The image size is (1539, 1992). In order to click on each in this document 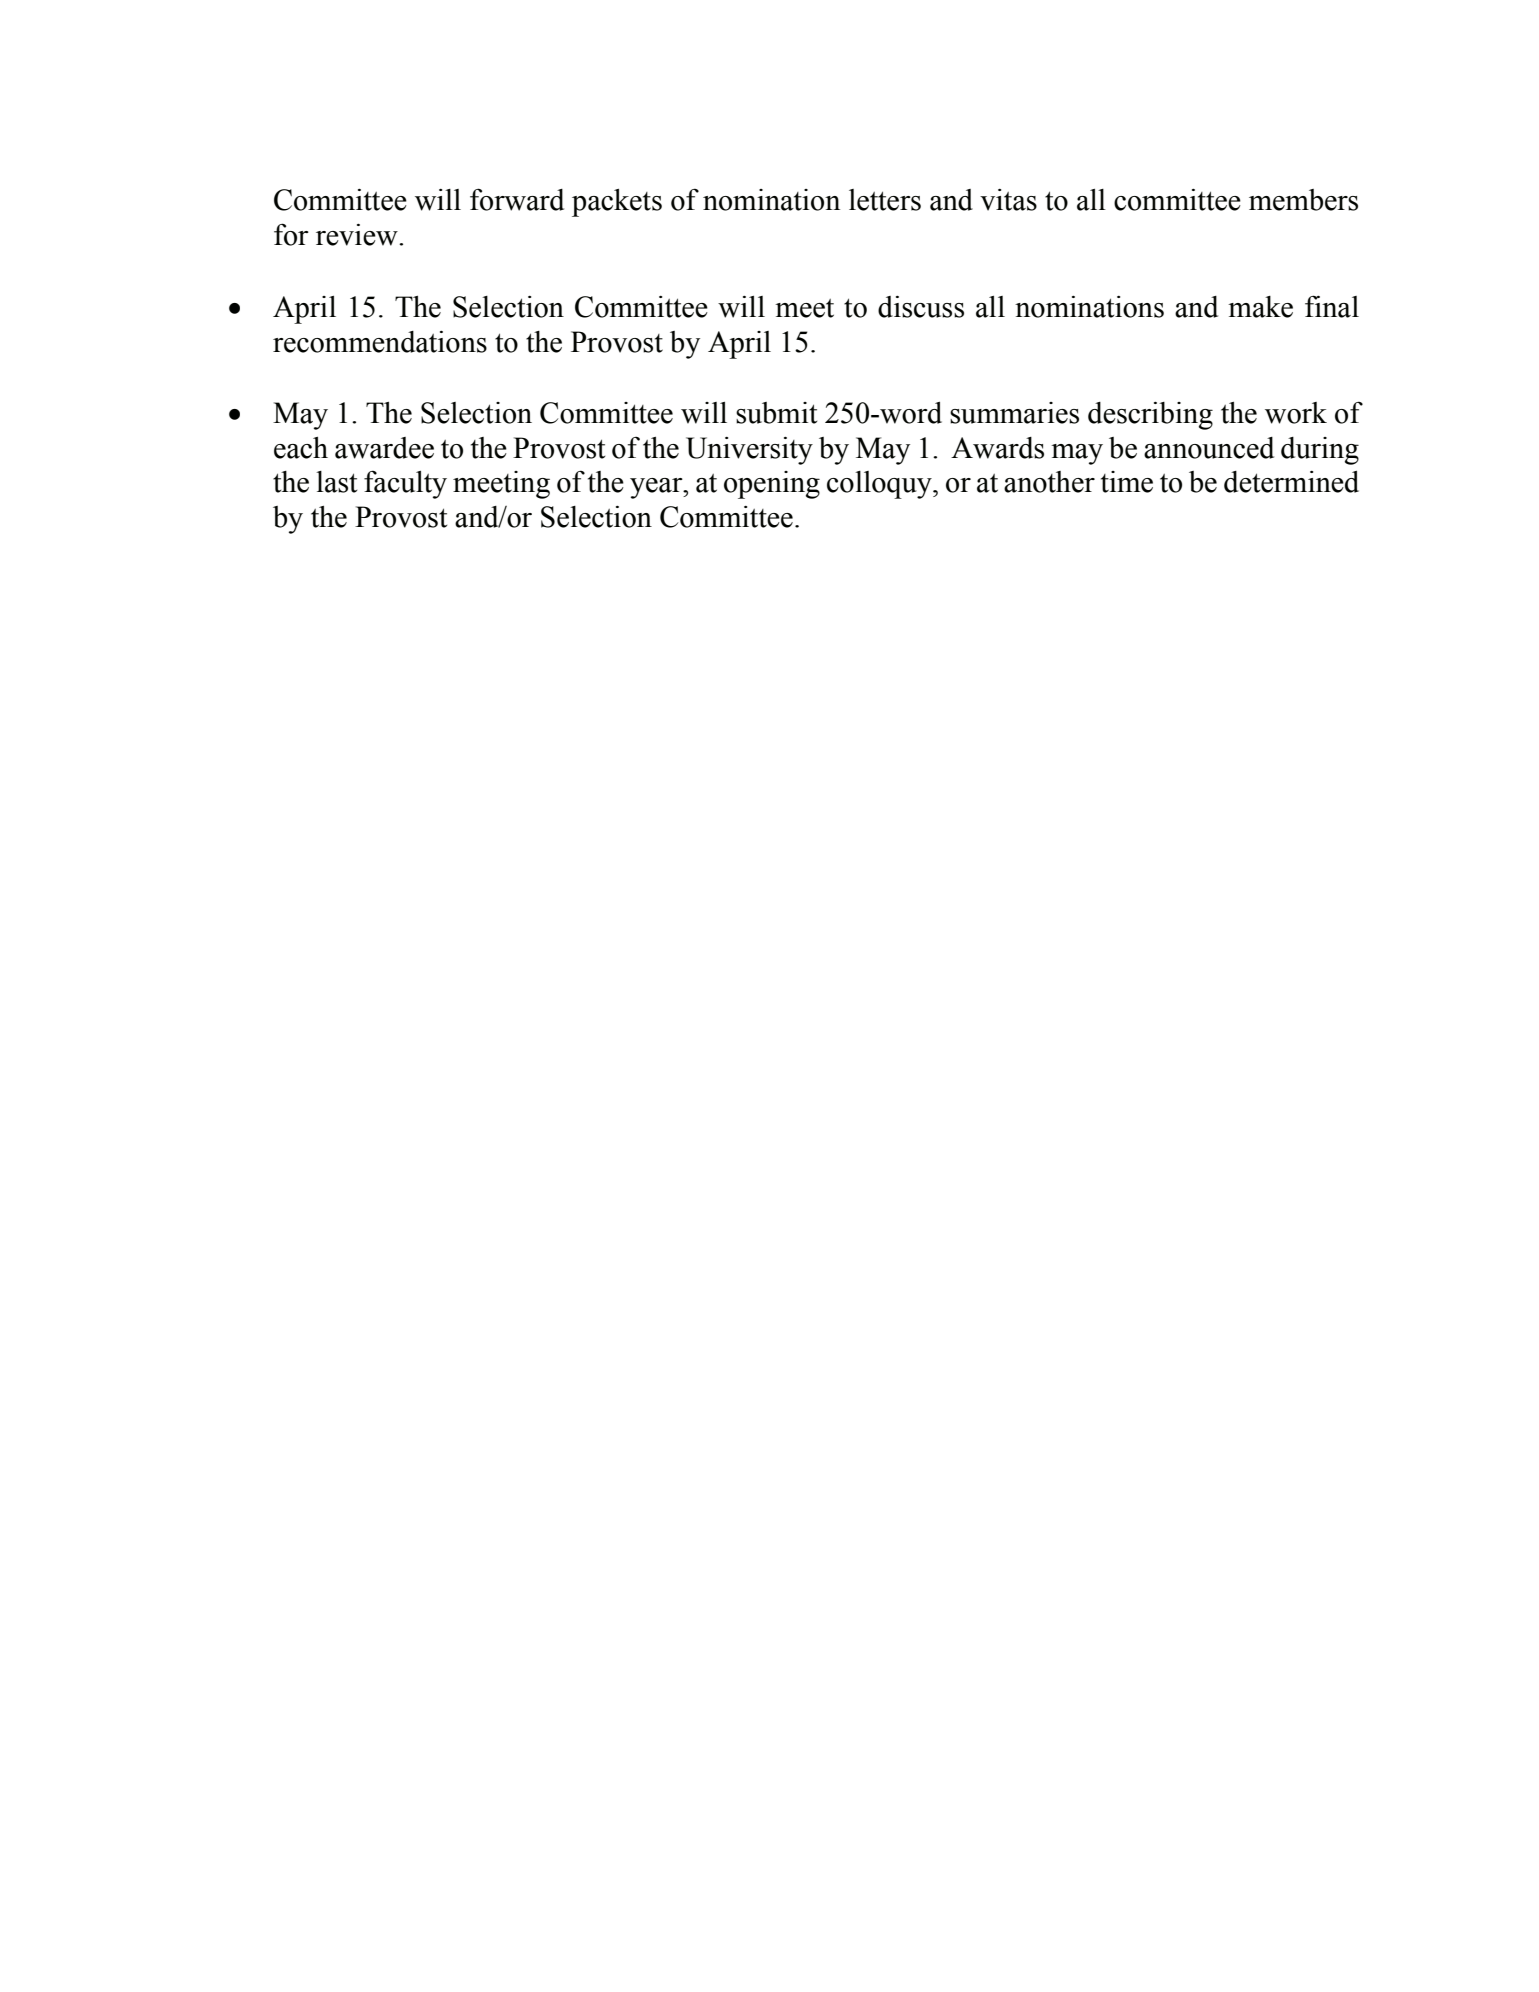, I will do `click(301, 448)`.
